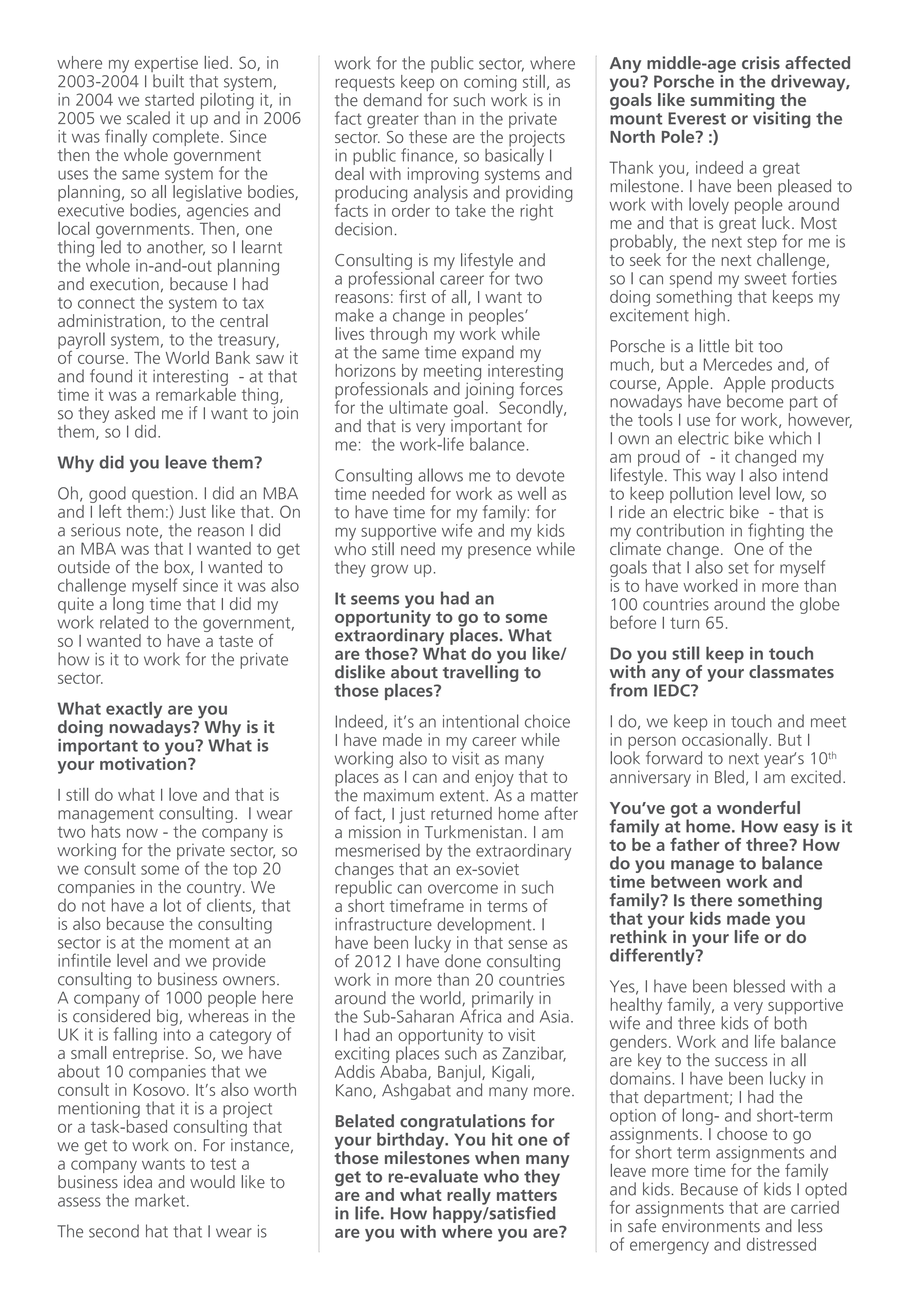  What do you see at coordinates (732, 101) in the page?
I see `summiting` at bounding box center [732, 101].
